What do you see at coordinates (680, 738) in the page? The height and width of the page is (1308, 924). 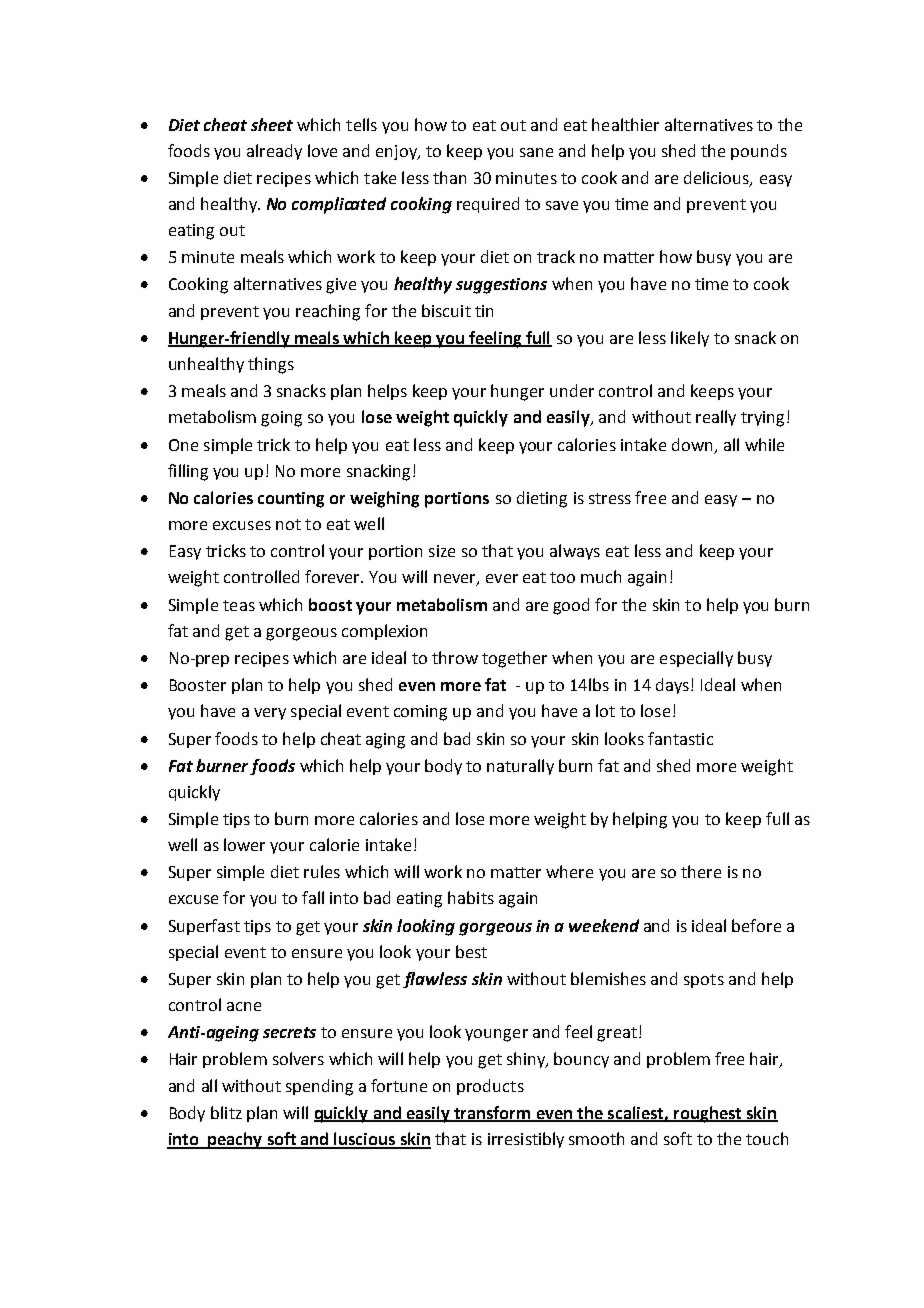 I see `fantastic` at bounding box center [680, 738].
